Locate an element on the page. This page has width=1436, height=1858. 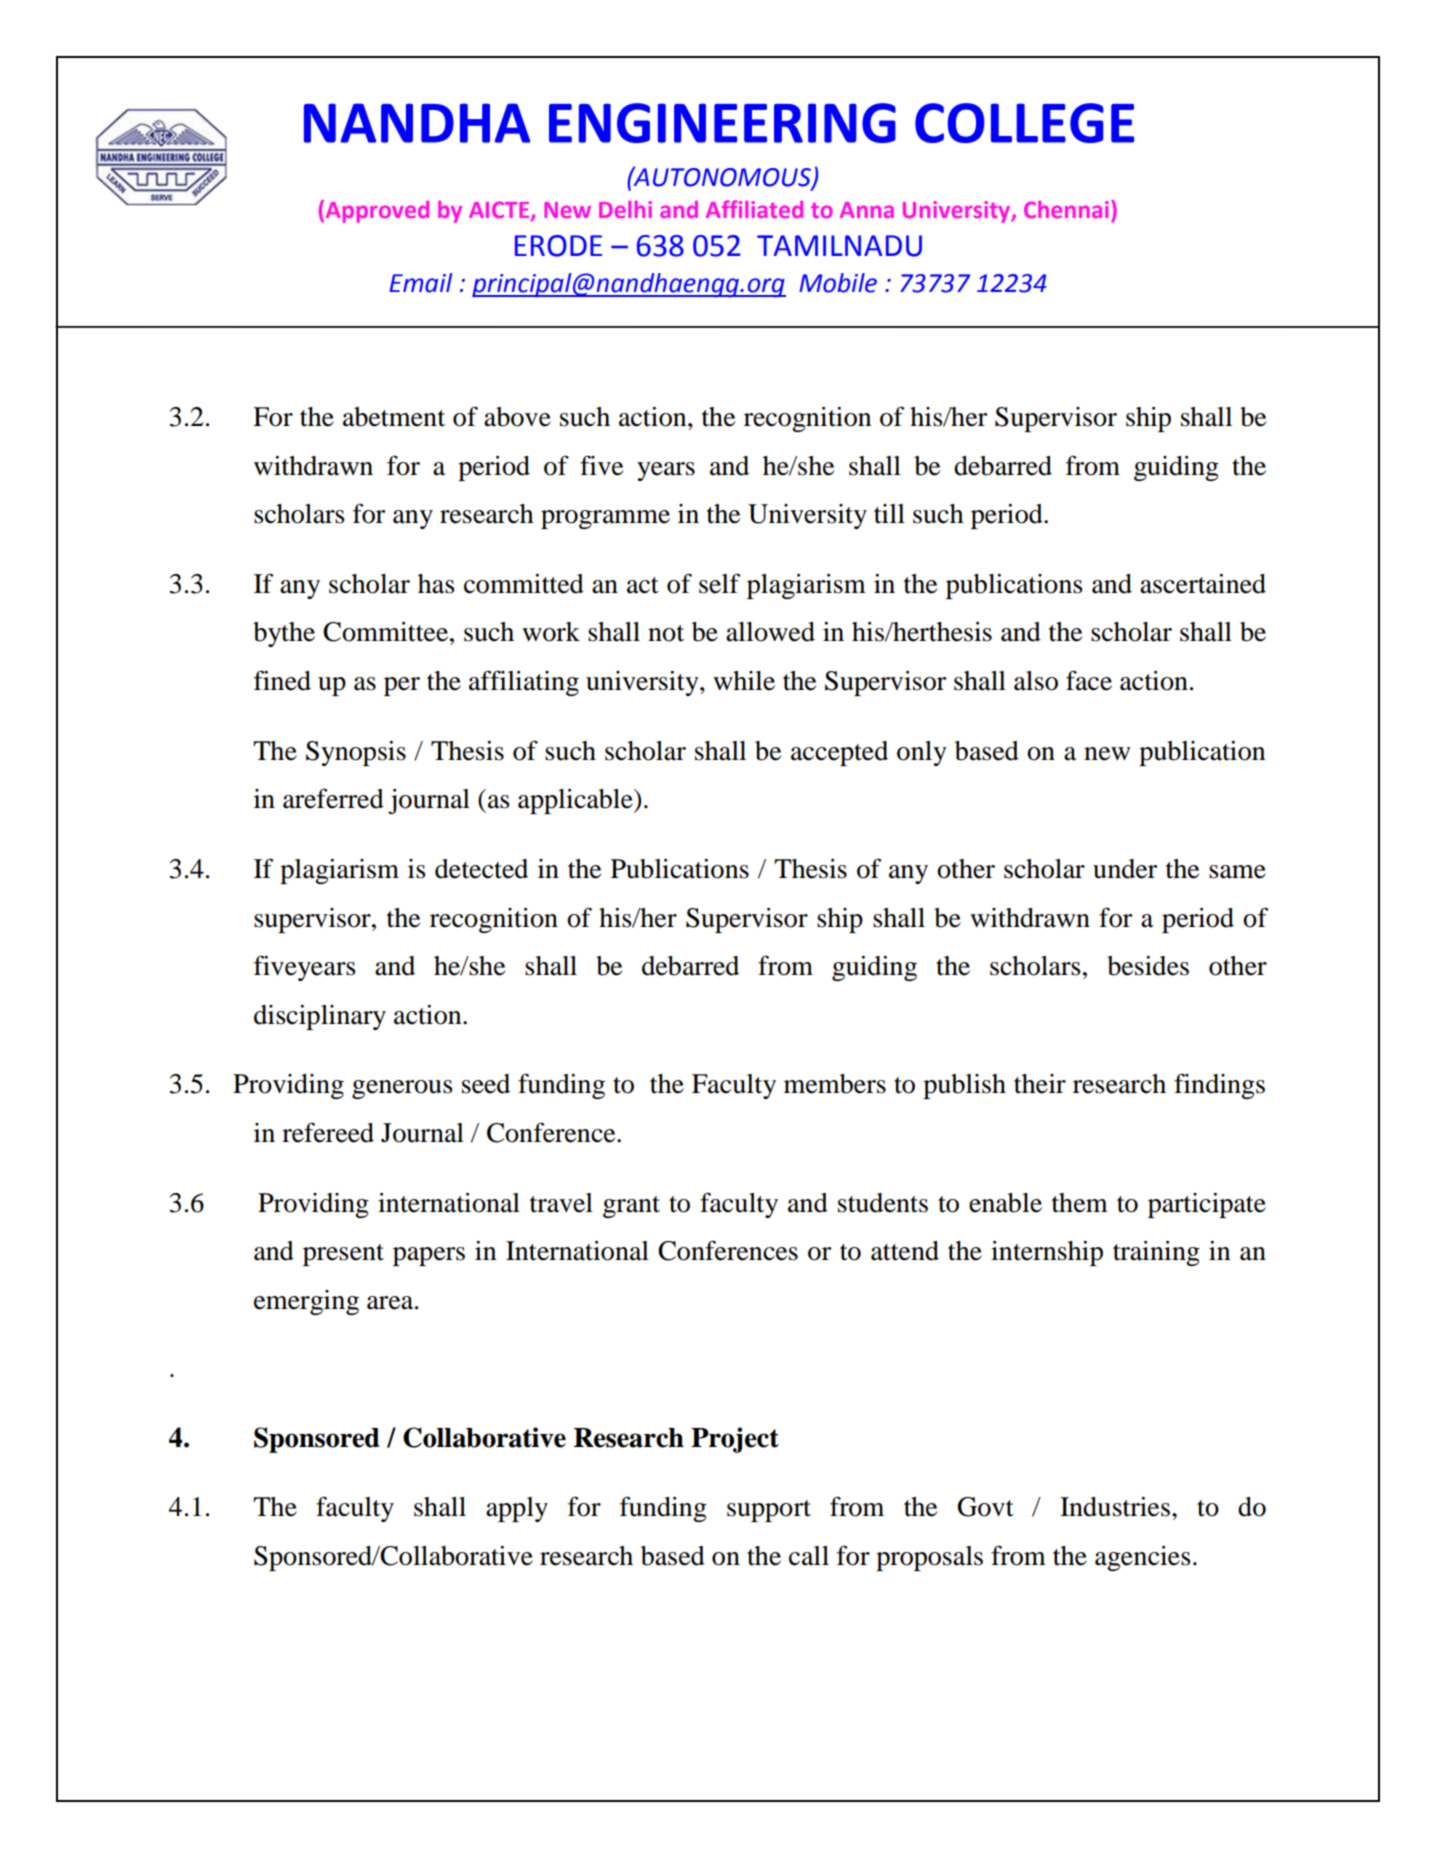
detected is located at coordinates (481, 869).
